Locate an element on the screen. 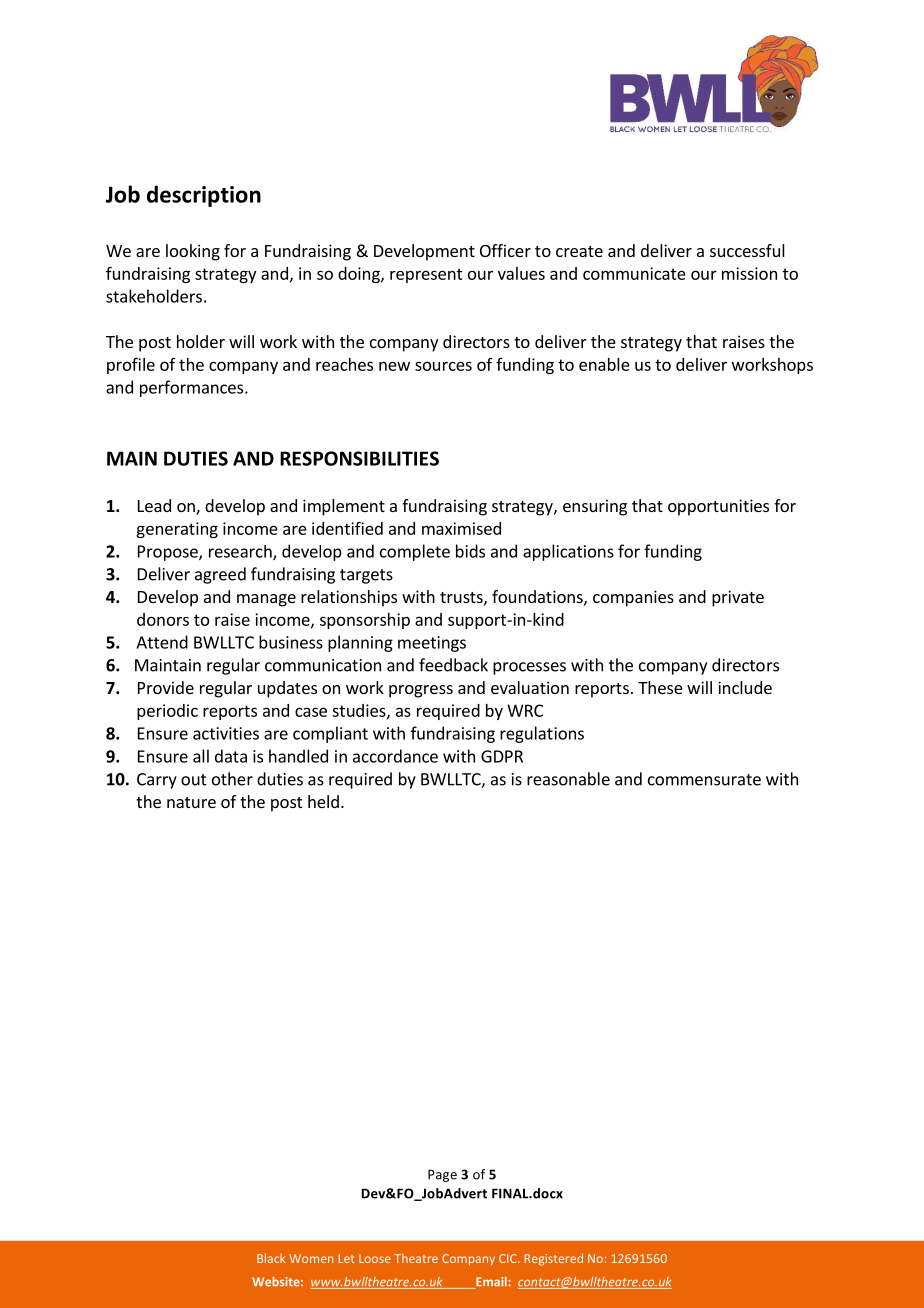 The height and width of the screenshot is (1308, 924). represent is located at coordinates (426, 275).
